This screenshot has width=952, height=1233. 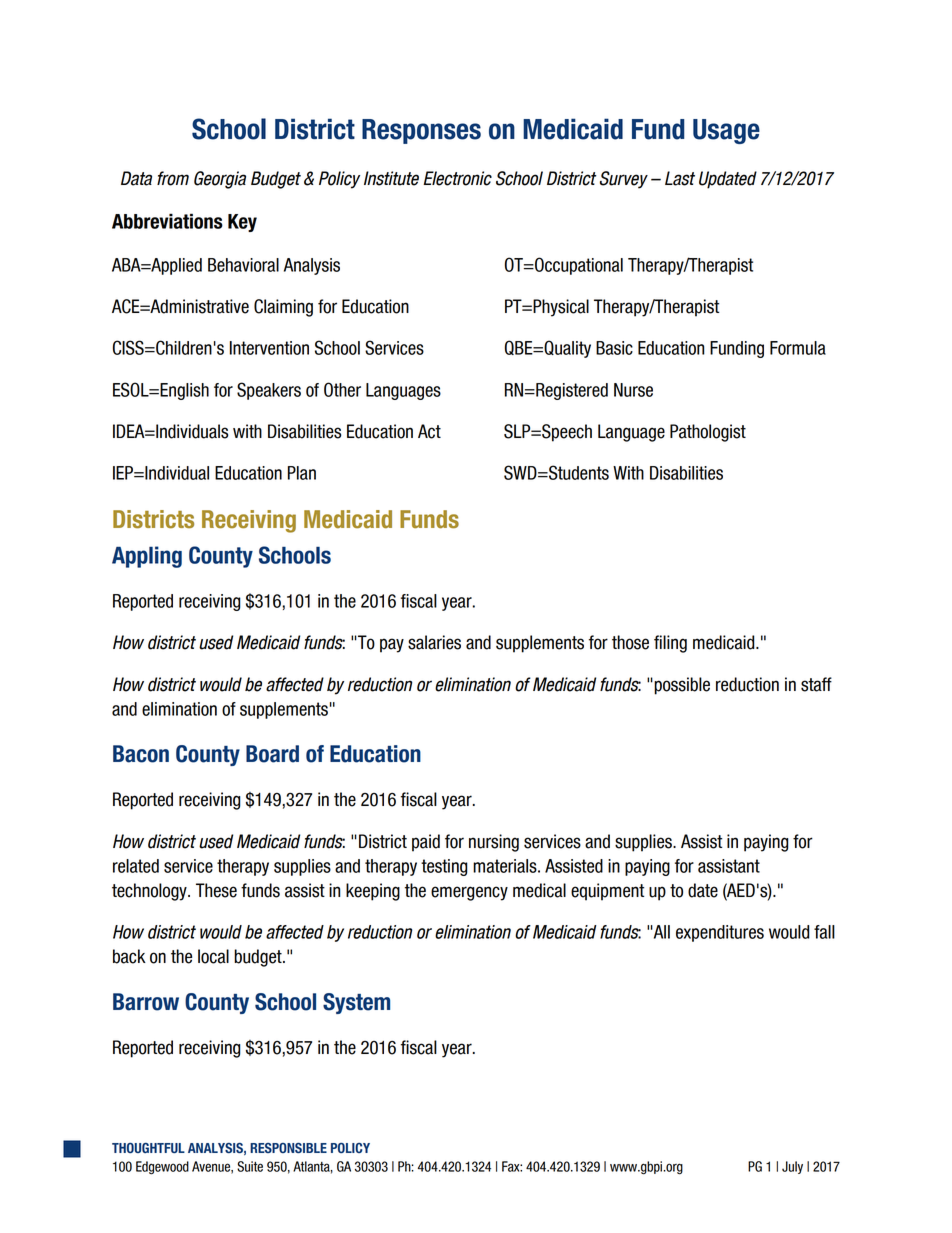 What do you see at coordinates (792, 1167) in the screenshot?
I see `July` at bounding box center [792, 1167].
